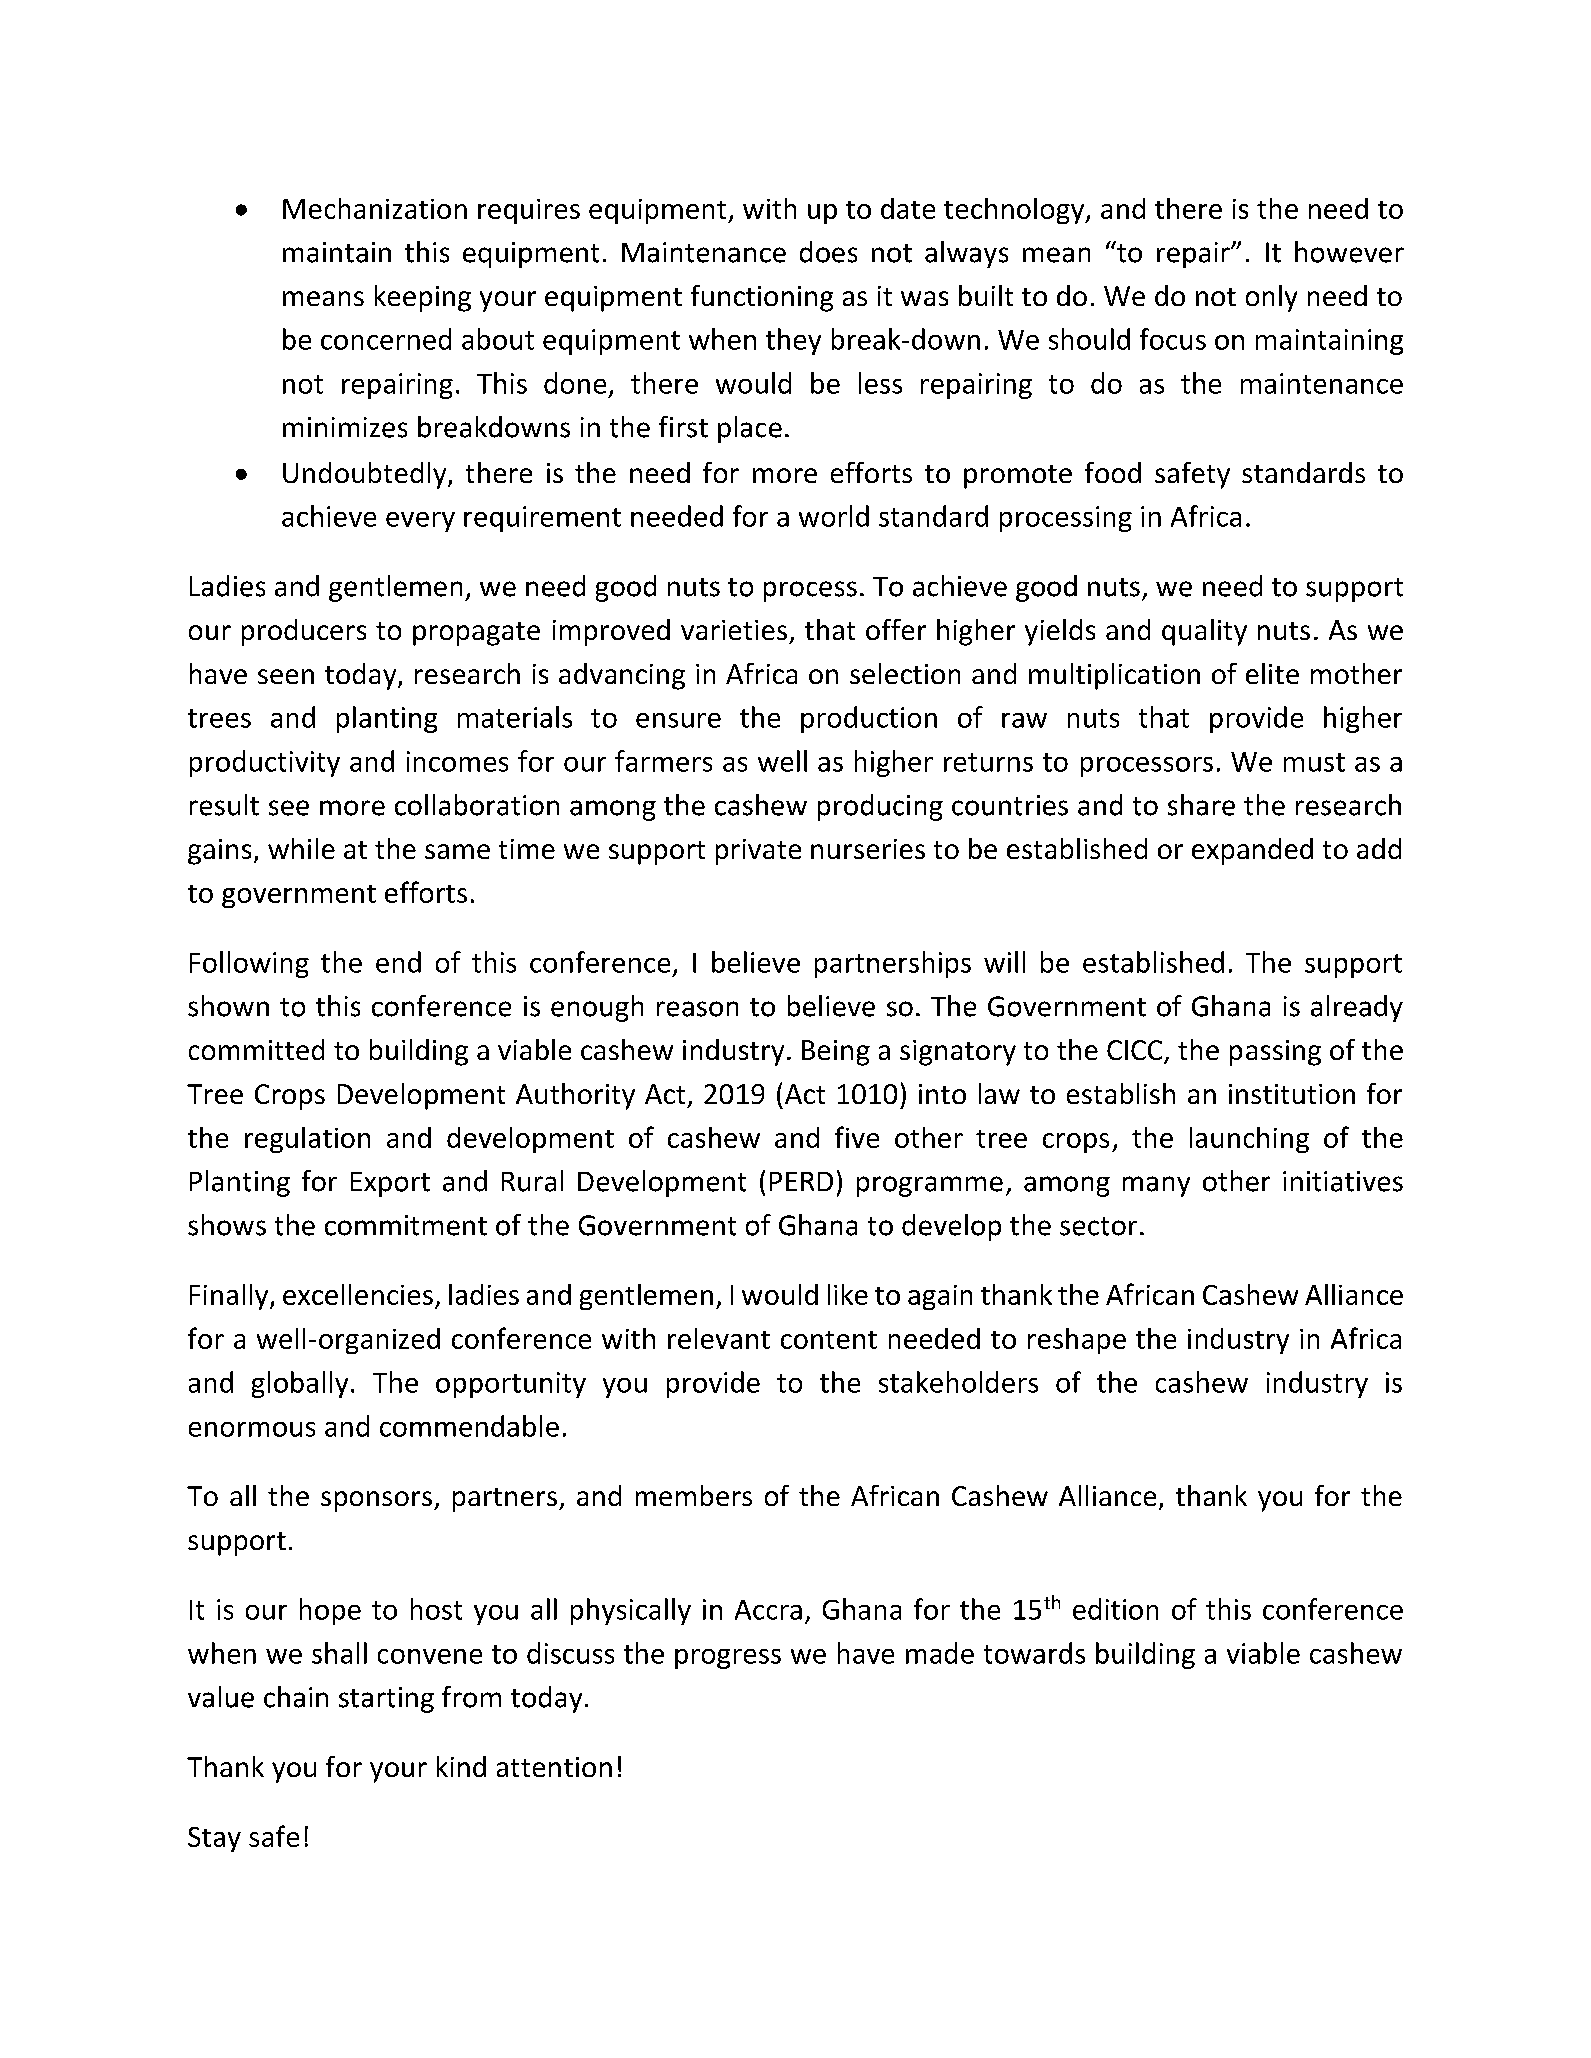 The width and height of the page is (1591, 2058). What do you see at coordinates (1077, 1341) in the page?
I see `reshape` at bounding box center [1077, 1341].
